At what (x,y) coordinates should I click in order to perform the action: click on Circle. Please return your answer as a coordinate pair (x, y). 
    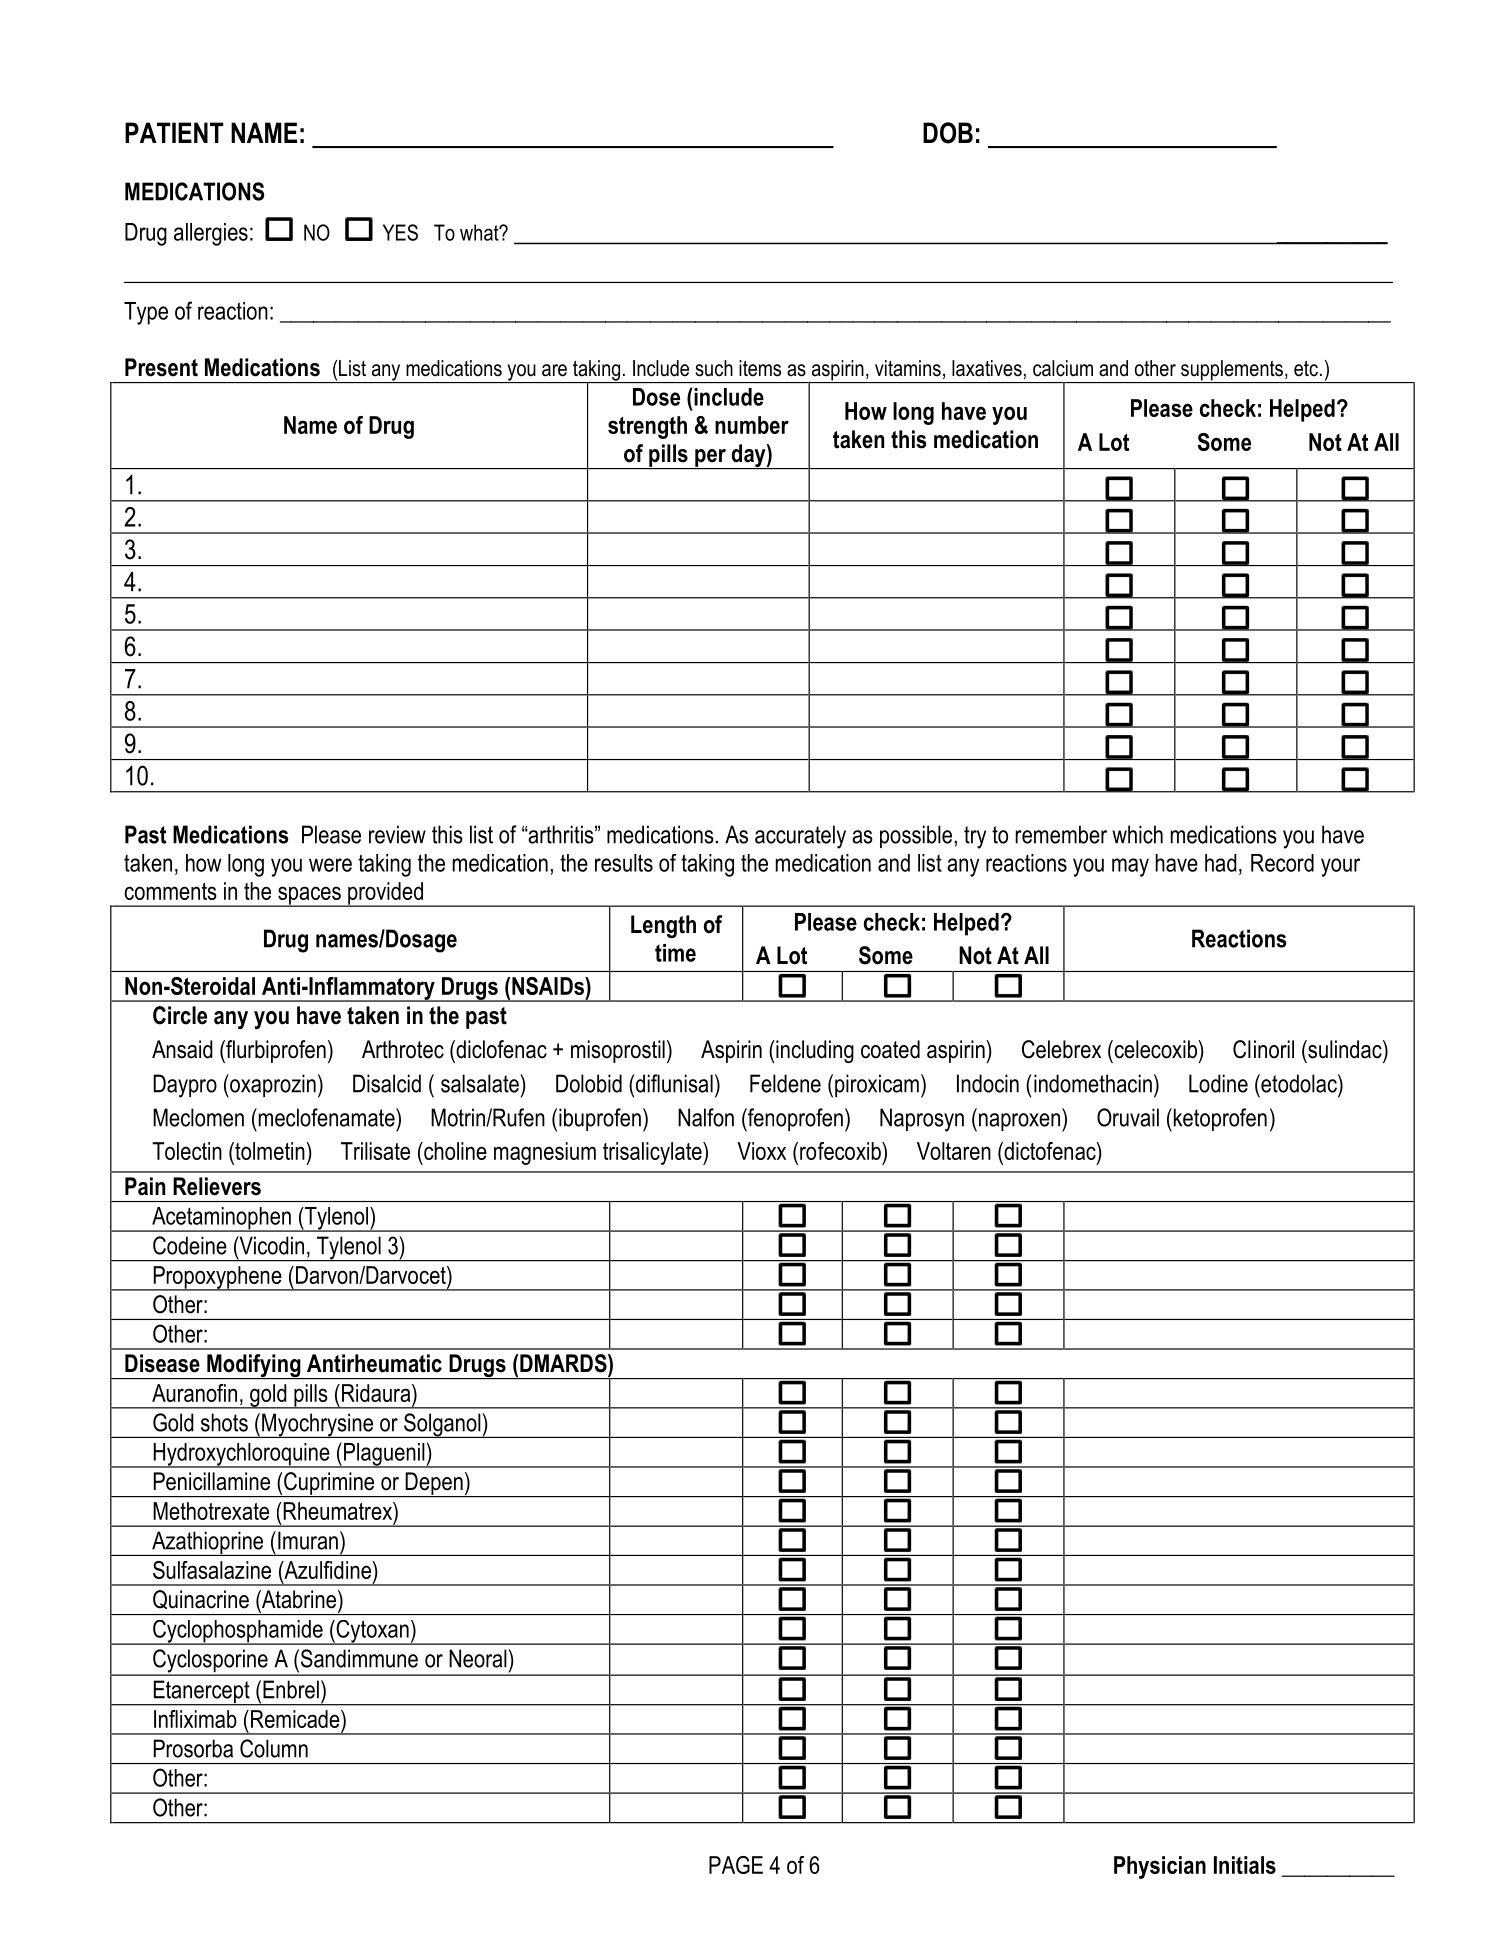
    Looking at the image, I should click on (180, 1015).
